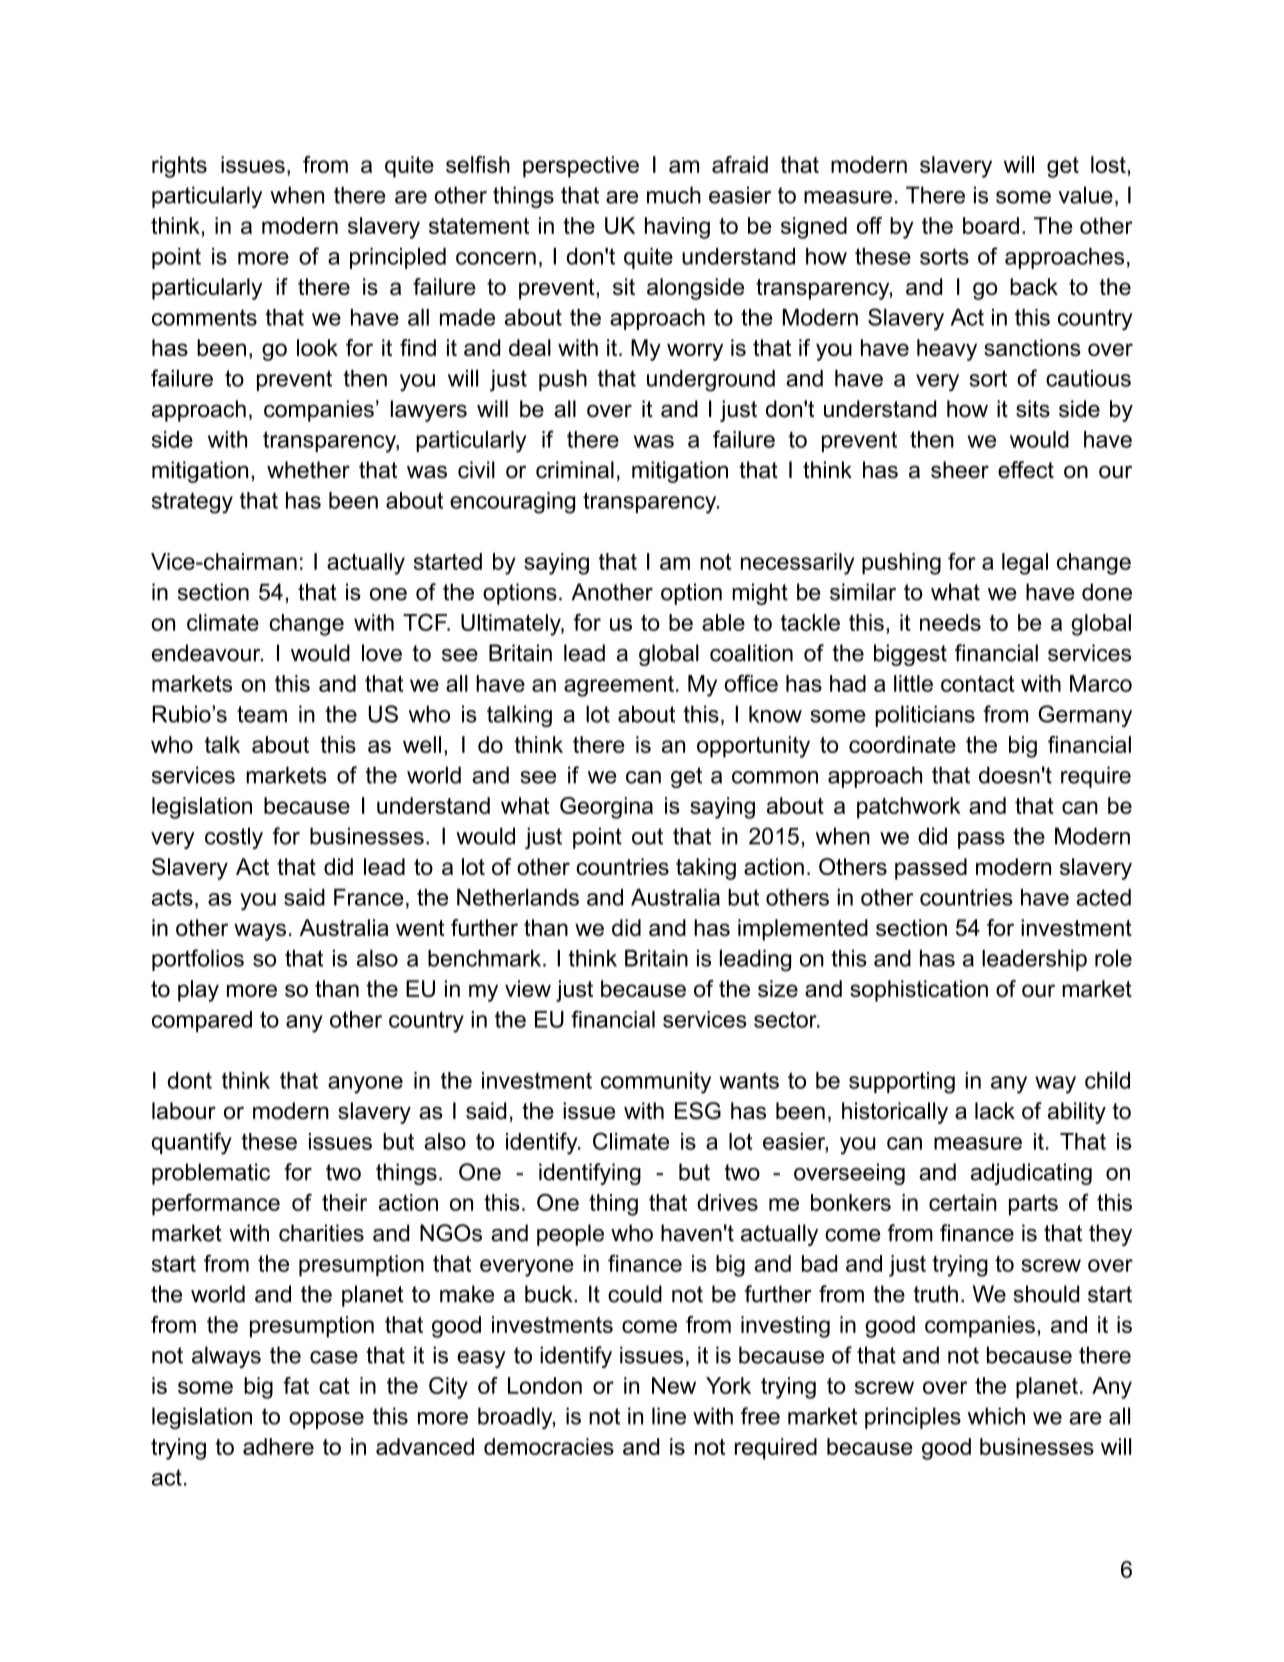 This document has width=1284, height=1662. What do you see at coordinates (919, 991) in the document?
I see `sophistication` at bounding box center [919, 991].
